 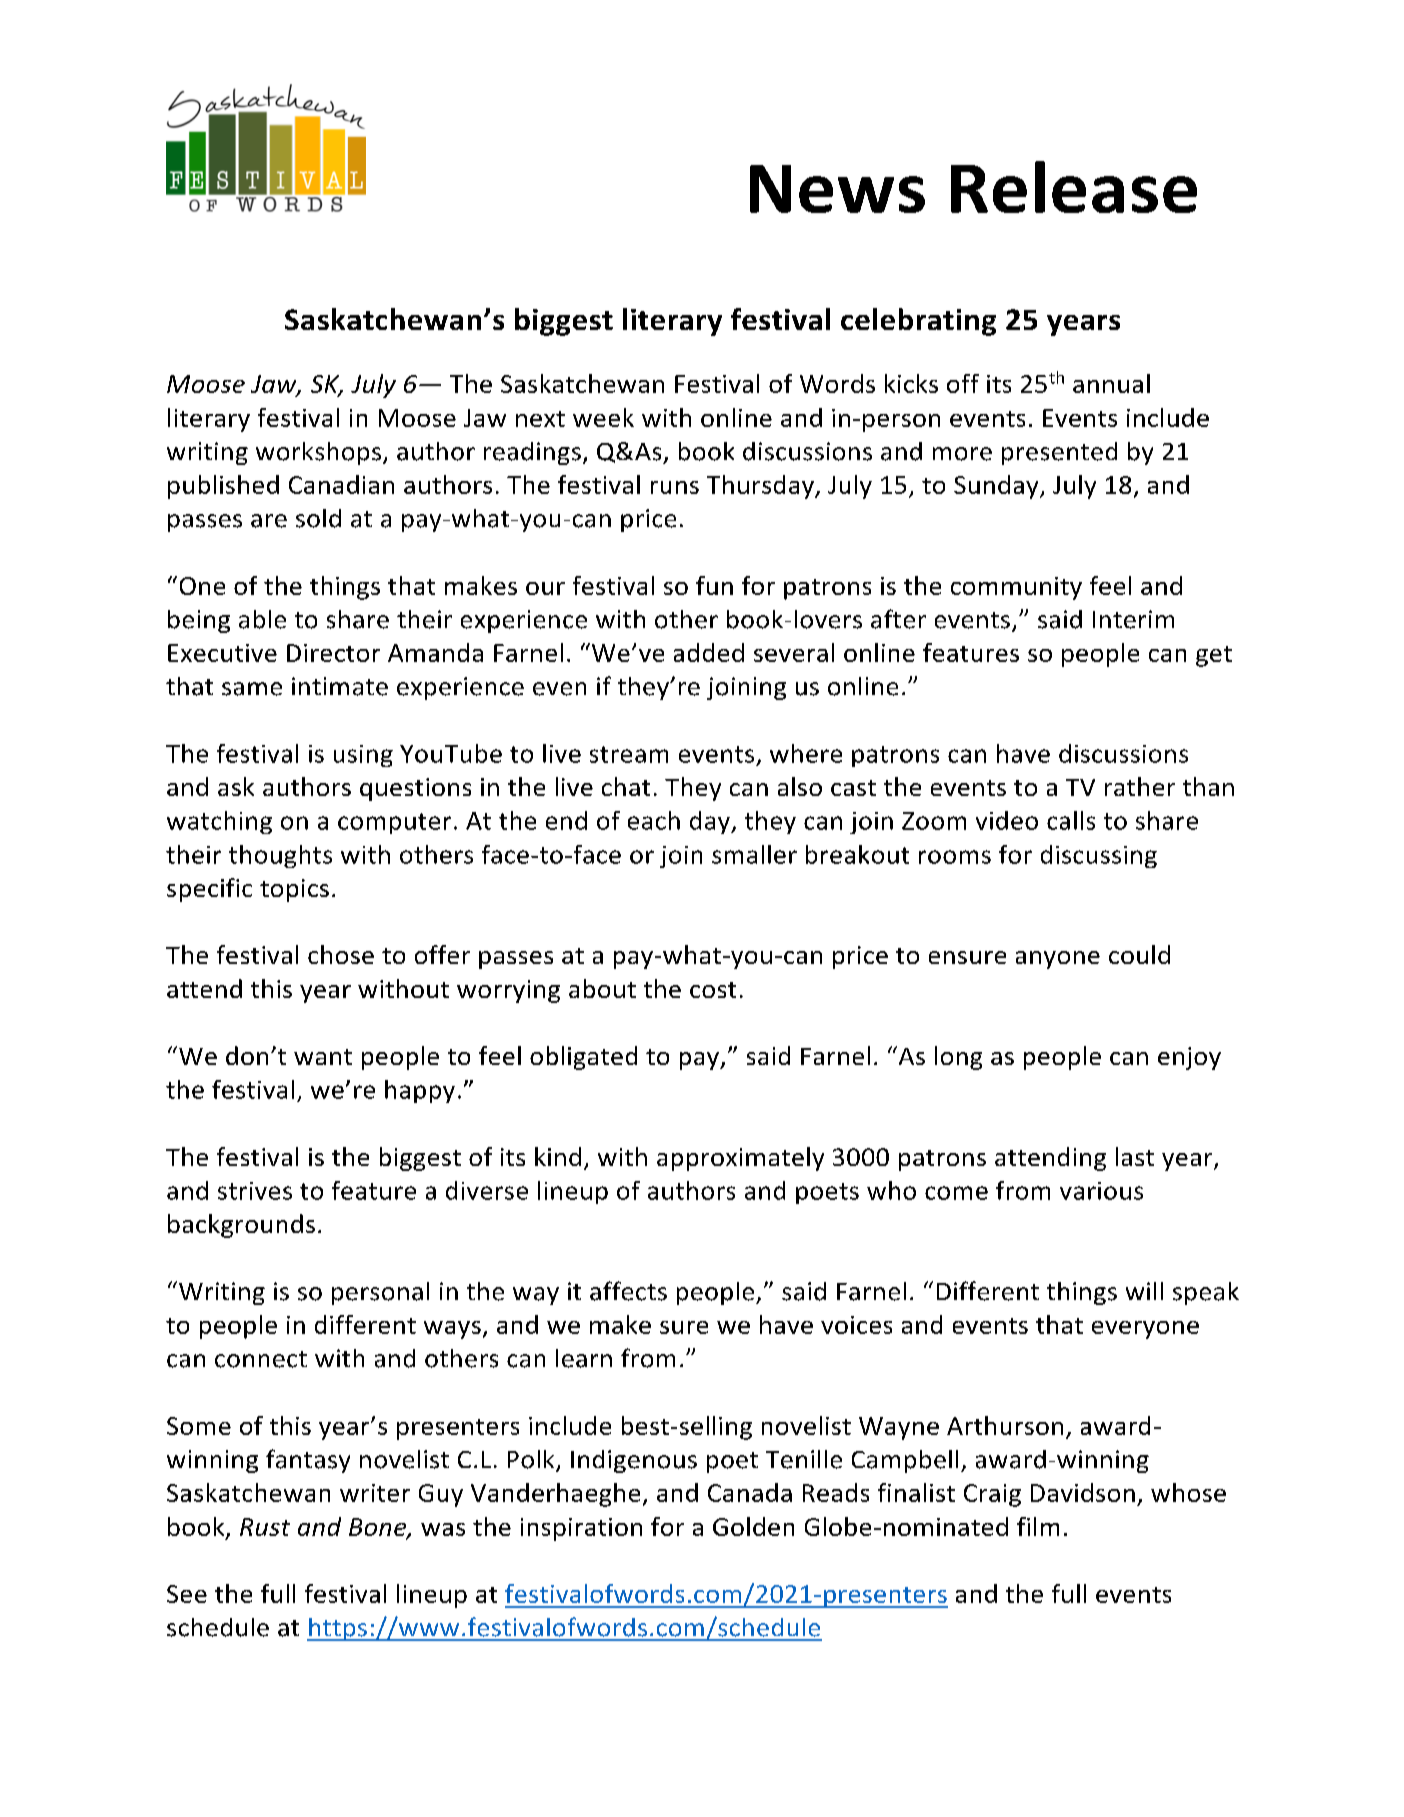 What do you see at coordinates (294, 890) in the image?
I see `topics` at bounding box center [294, 890].
